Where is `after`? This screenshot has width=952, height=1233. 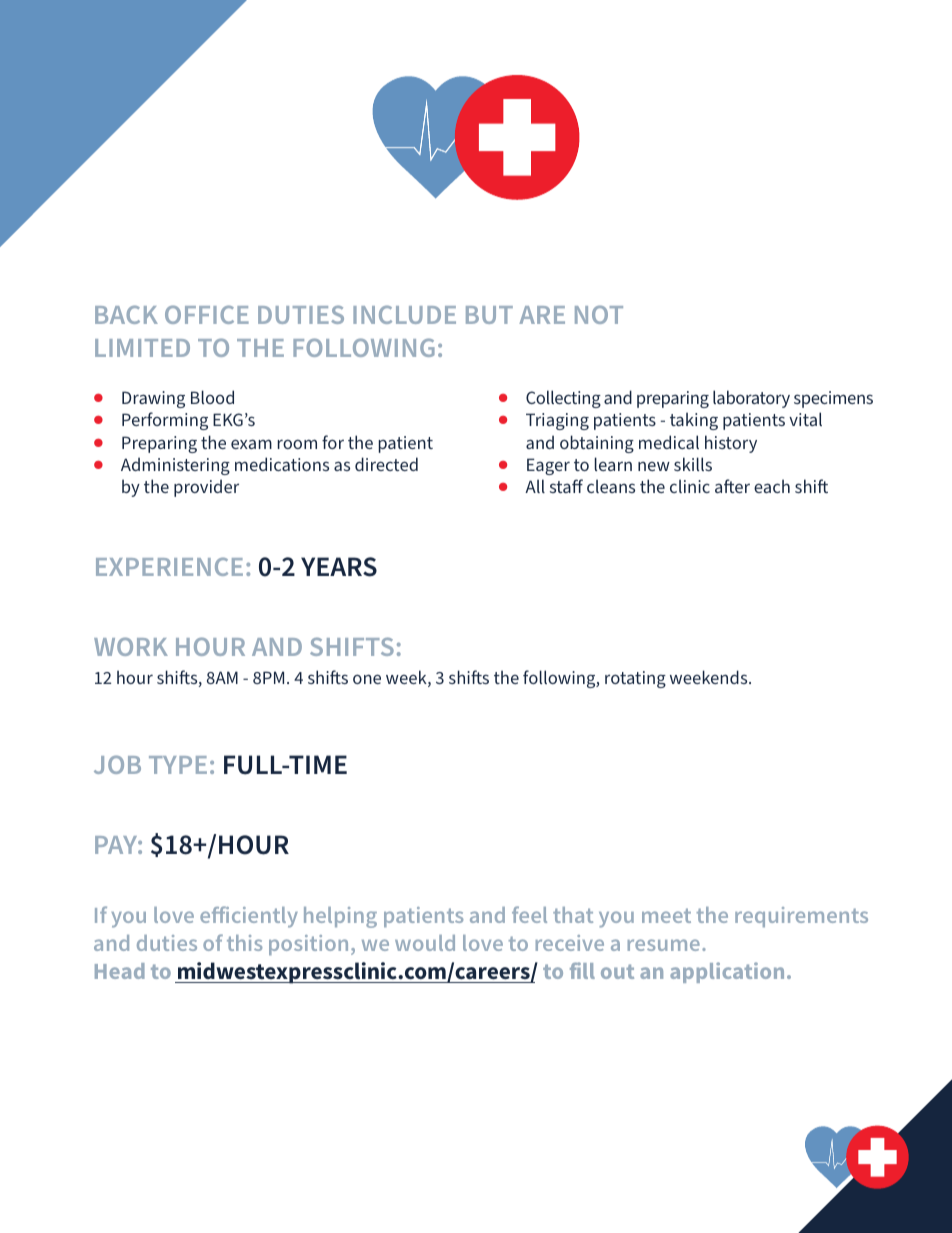
after is located at coordinates (732, 486).
